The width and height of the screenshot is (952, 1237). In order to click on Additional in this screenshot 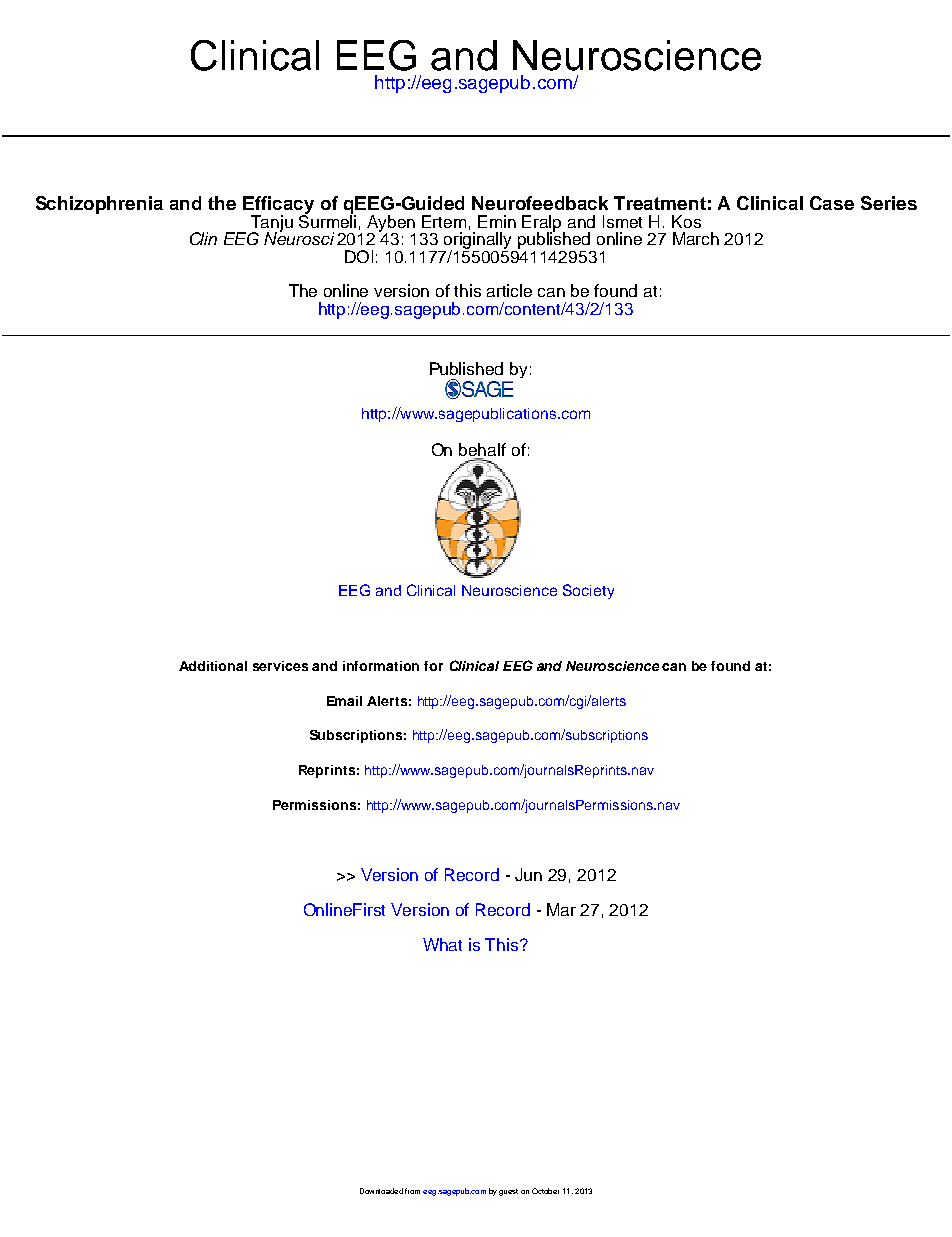, I will do `click(213, 666)`.
